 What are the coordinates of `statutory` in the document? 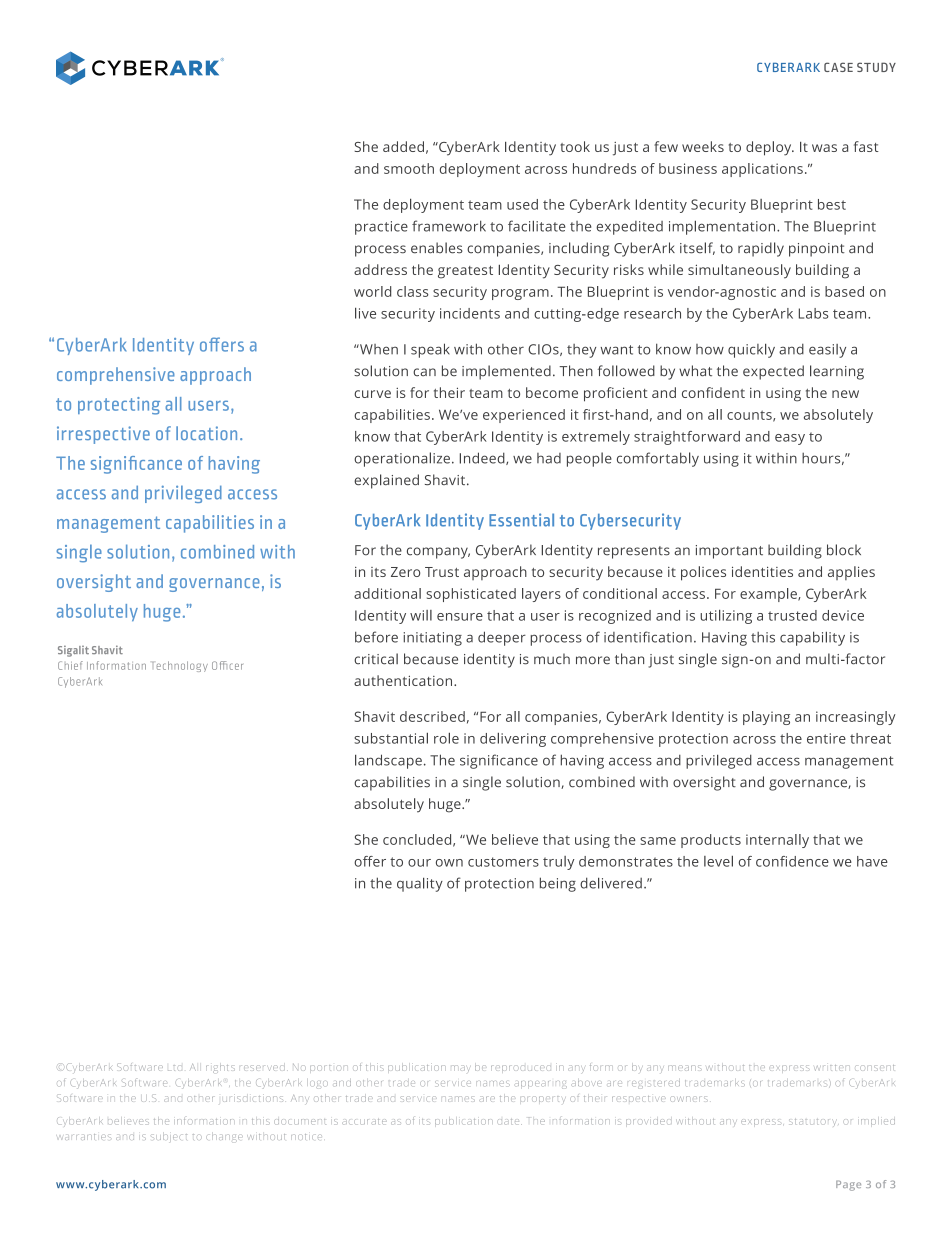 It's located at (812, 1122).
